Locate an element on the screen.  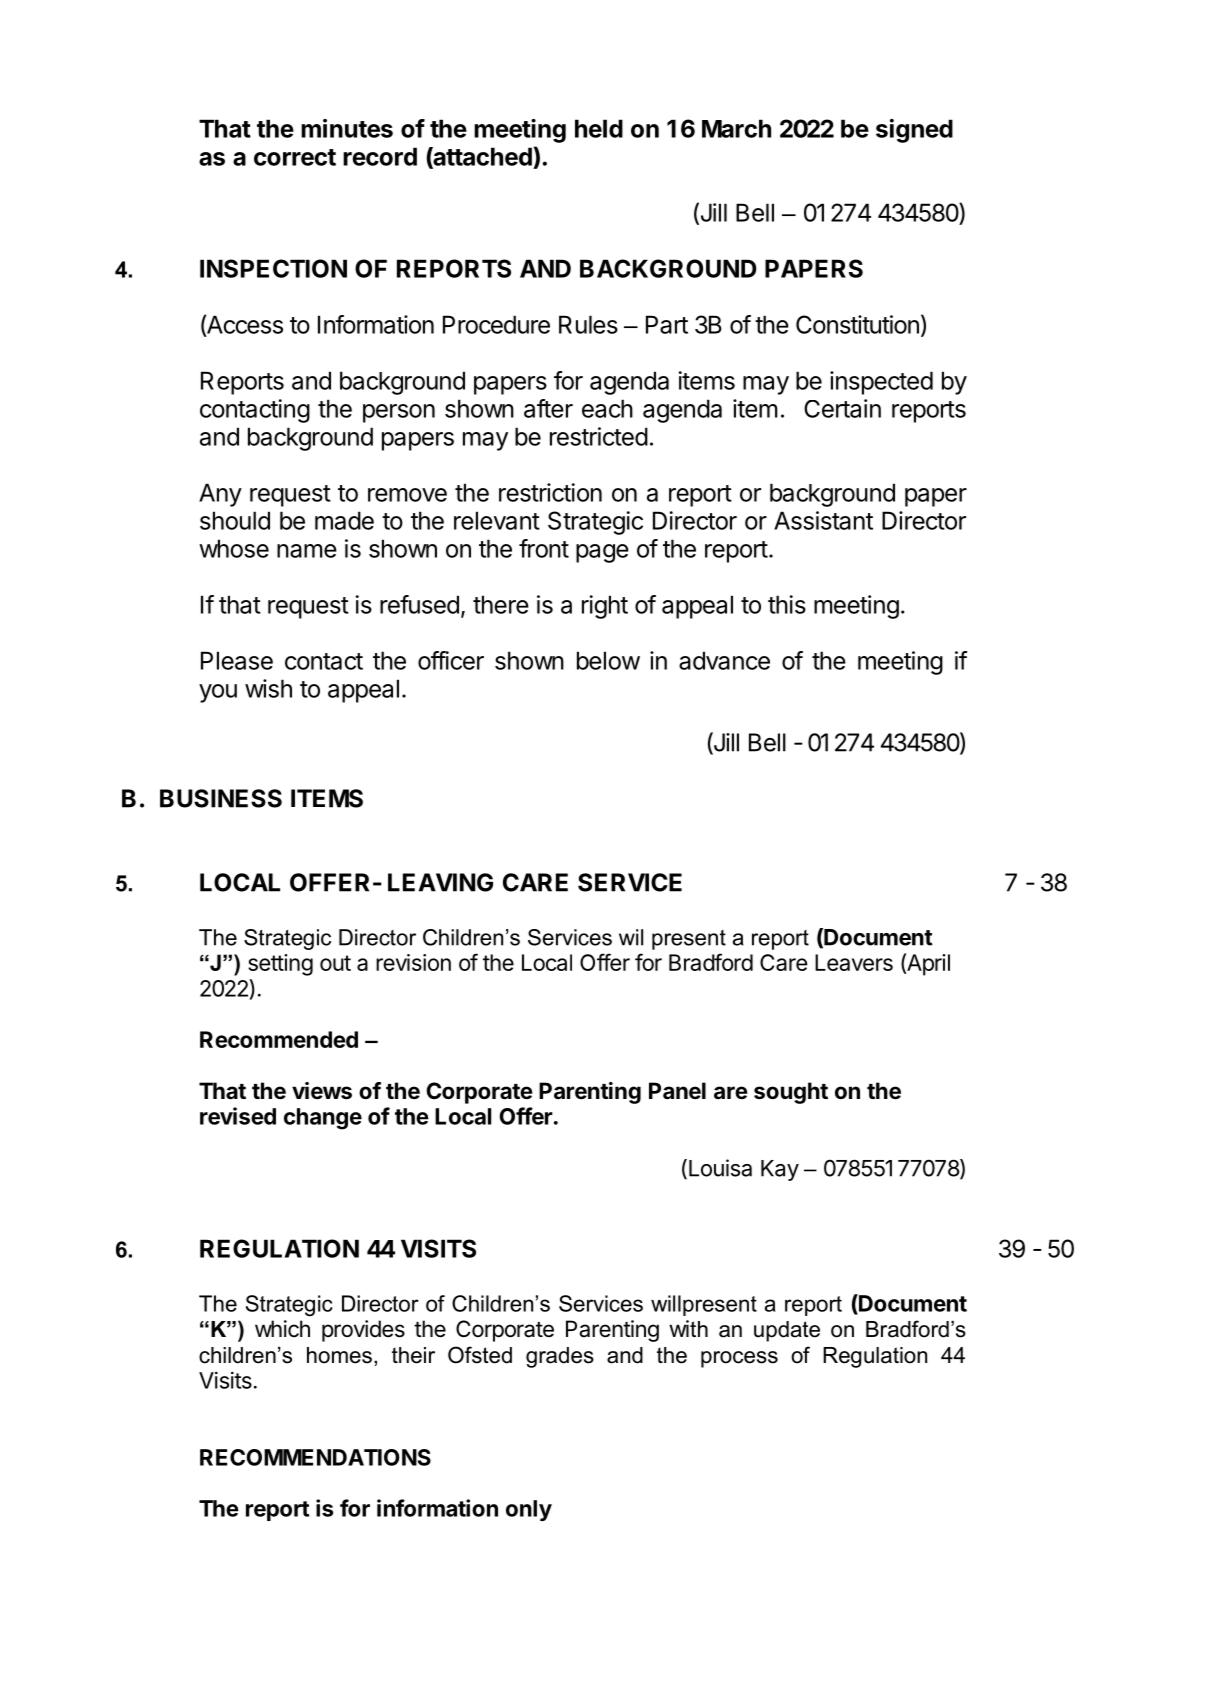
Assistant is located at coordinates (823, 520).
